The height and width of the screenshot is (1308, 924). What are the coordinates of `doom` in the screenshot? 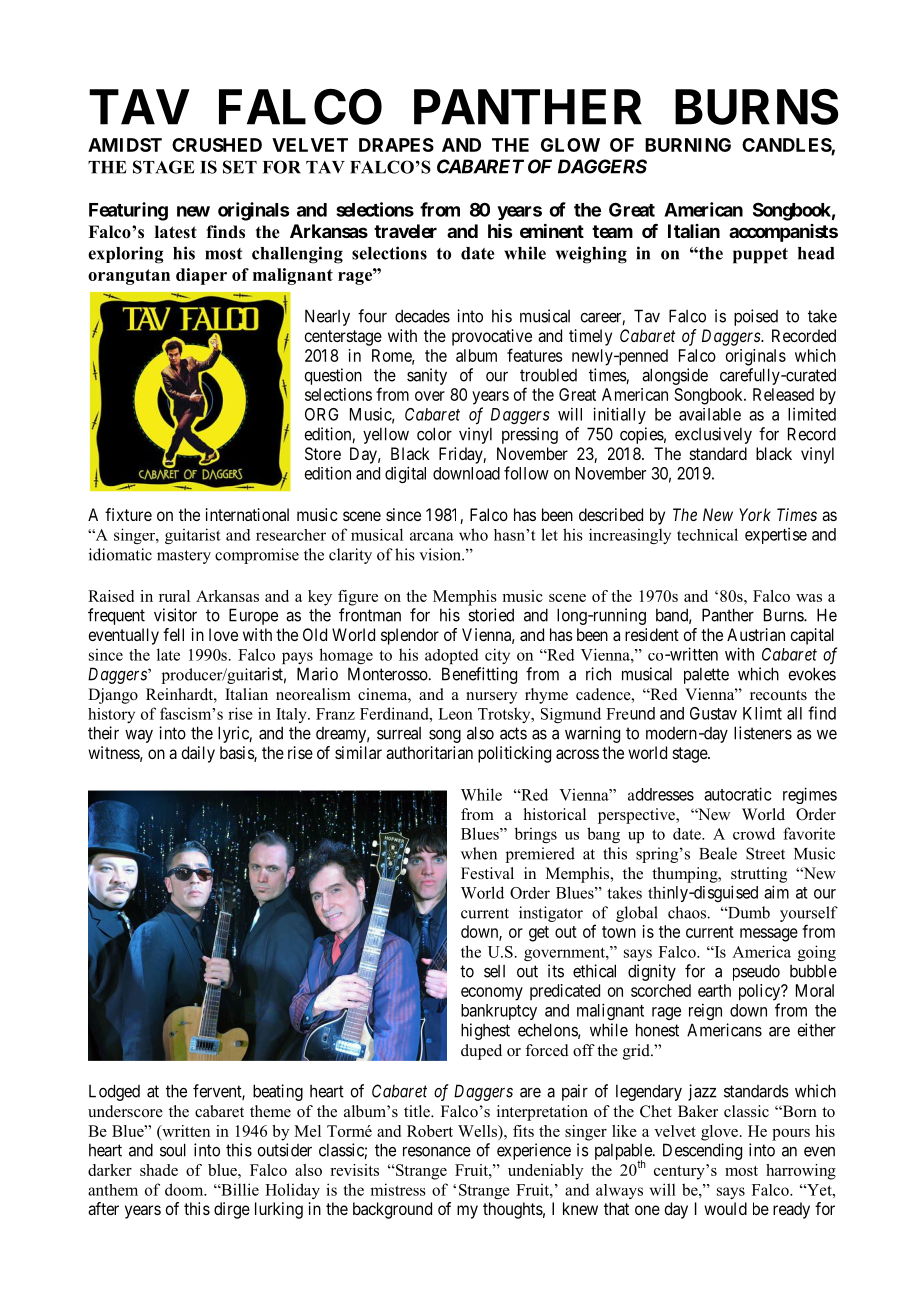 It's located at (185, 1189).
